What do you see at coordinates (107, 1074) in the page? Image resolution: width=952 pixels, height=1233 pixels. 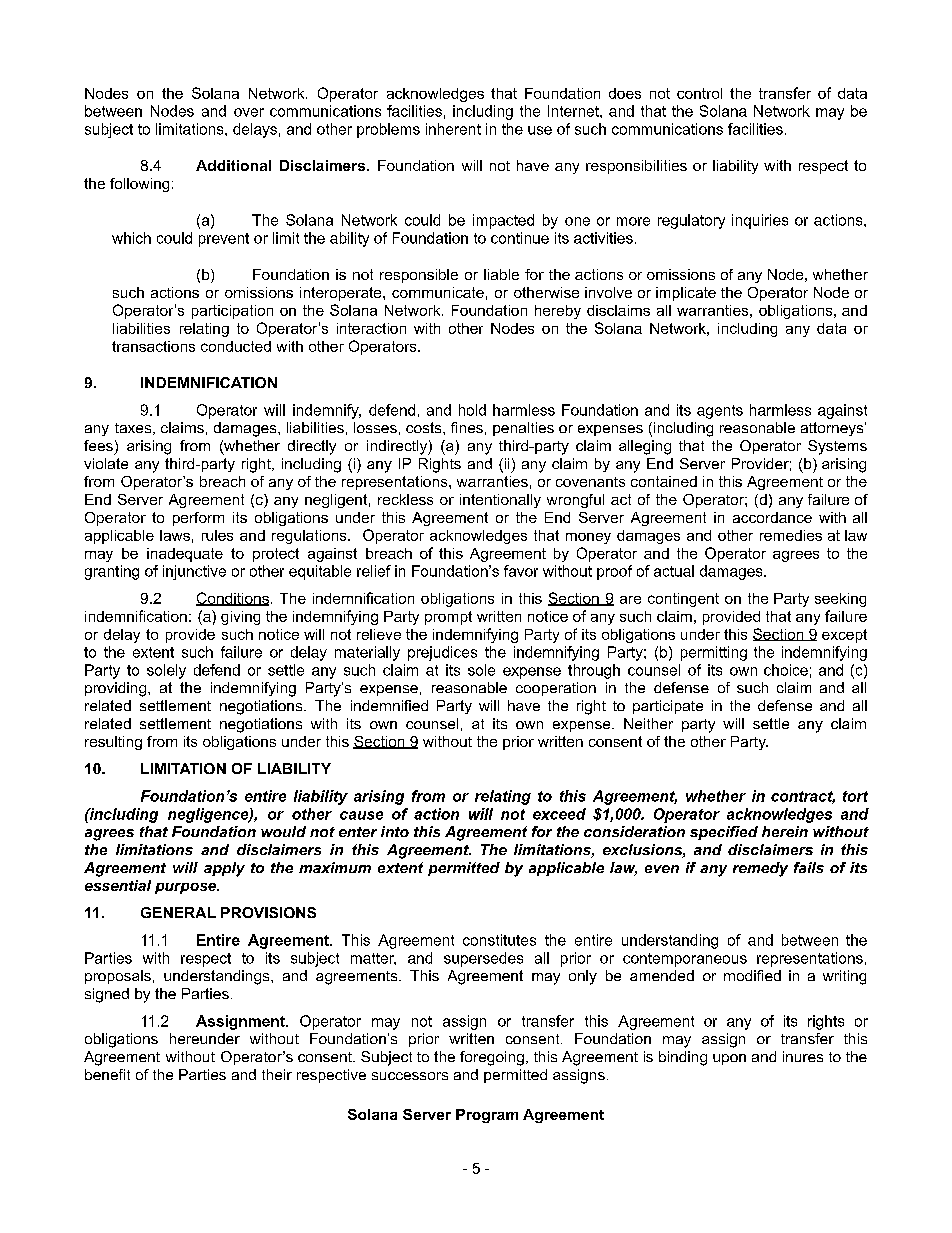 I see `benefit` at bounding box center [107, 1074].
